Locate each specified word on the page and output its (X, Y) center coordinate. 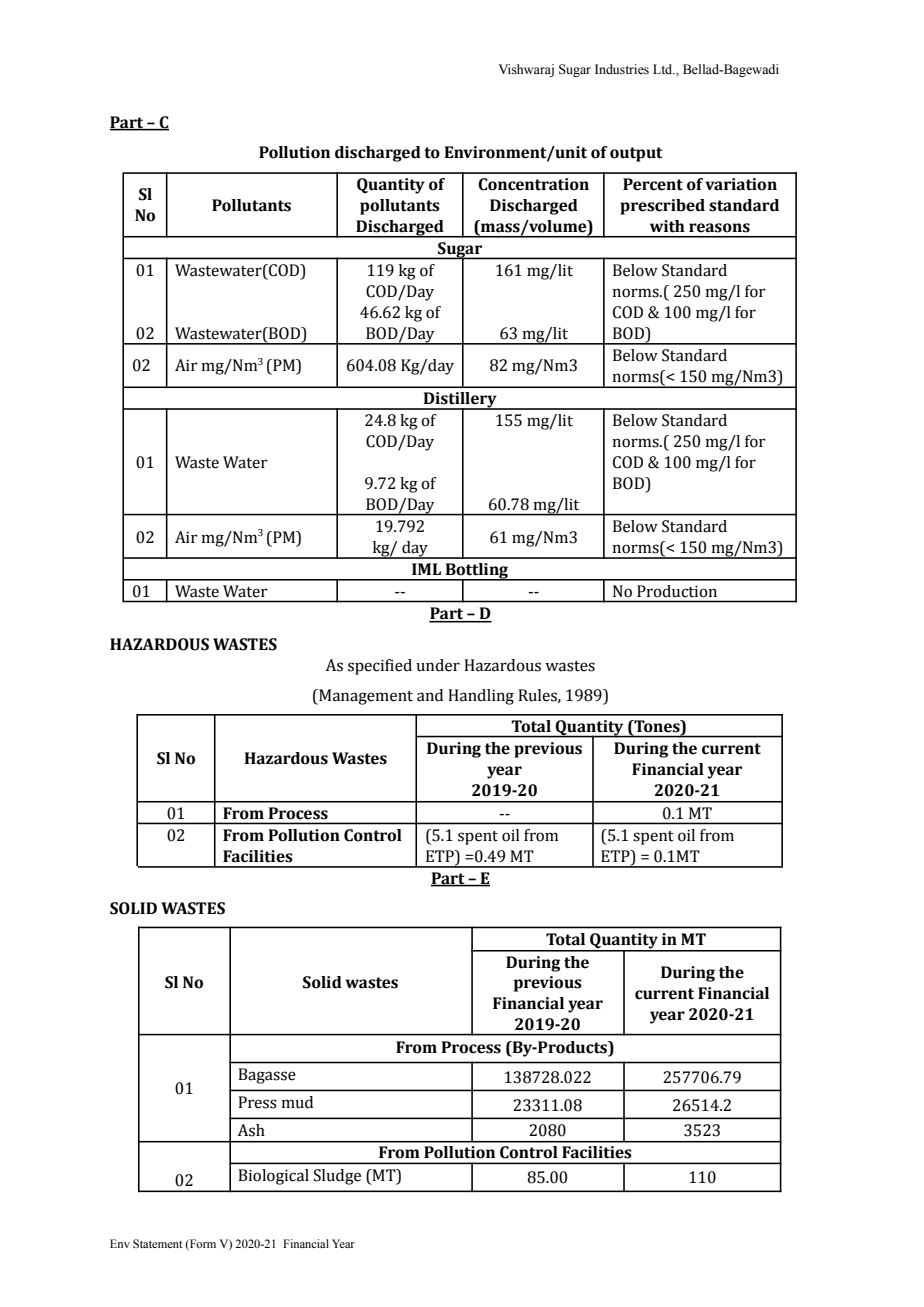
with (667, 226)
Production (677, 591)
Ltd (664, 69)
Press (257, 1102)
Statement (158, 1243)
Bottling (477, 572)
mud (297, 1102)
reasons (719, 228)
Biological (273, 1177)
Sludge (337, 1177)
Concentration (533, 184)
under (438, 665)
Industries (622, 69)
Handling (481, 697)
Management (365, 697)
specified (380, 667)
